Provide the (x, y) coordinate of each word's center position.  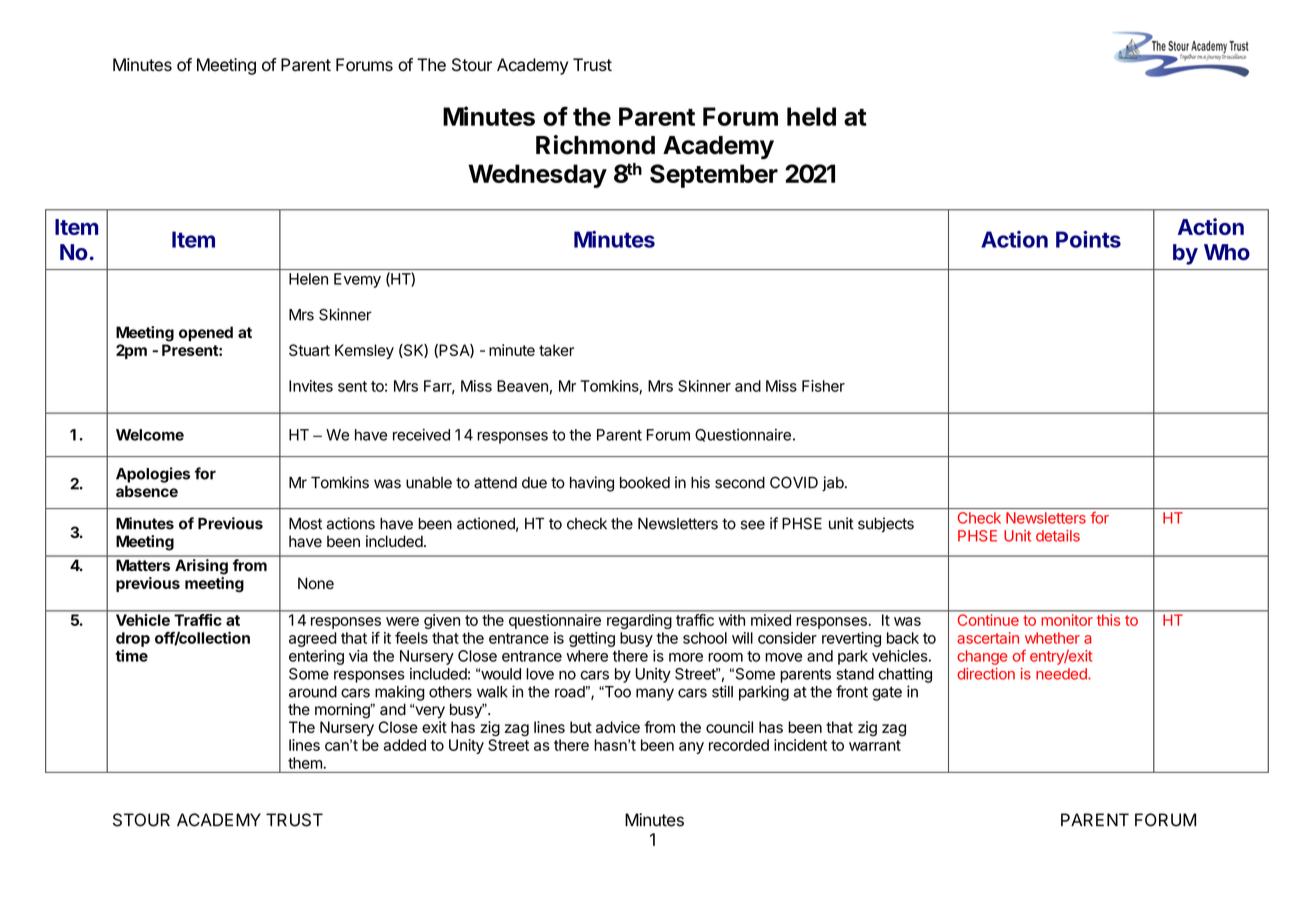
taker (556, 350)
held (811, 116)
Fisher (823, 386)
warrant (875, 745)
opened (206, 334)
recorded (739, 745)
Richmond (595, 145)
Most (305, 524)
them (305, 763)
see (753, 525)
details (1058, 536)
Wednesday (537, 176)
